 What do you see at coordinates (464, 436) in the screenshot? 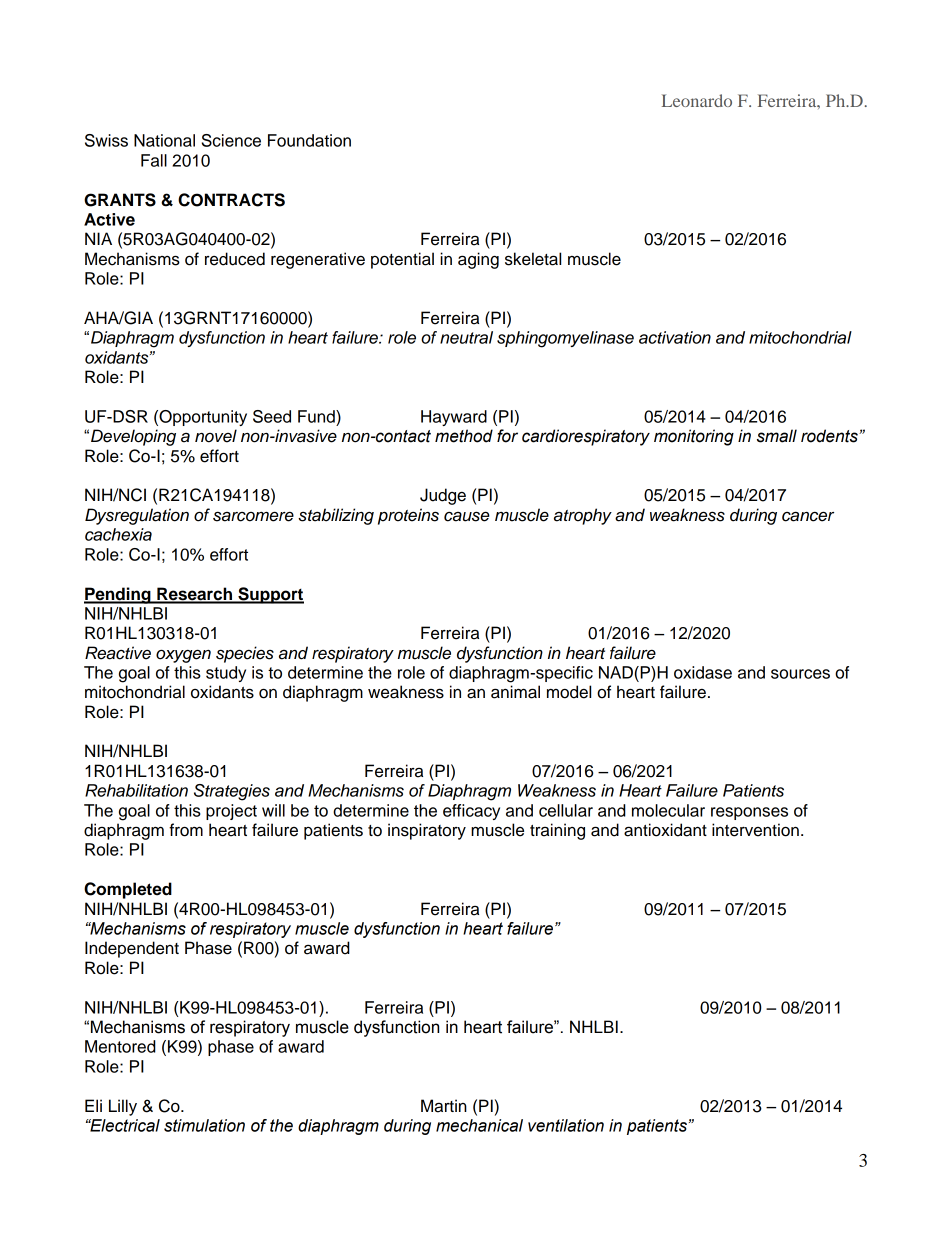
I see `method` at bounding box center [464, 436].
